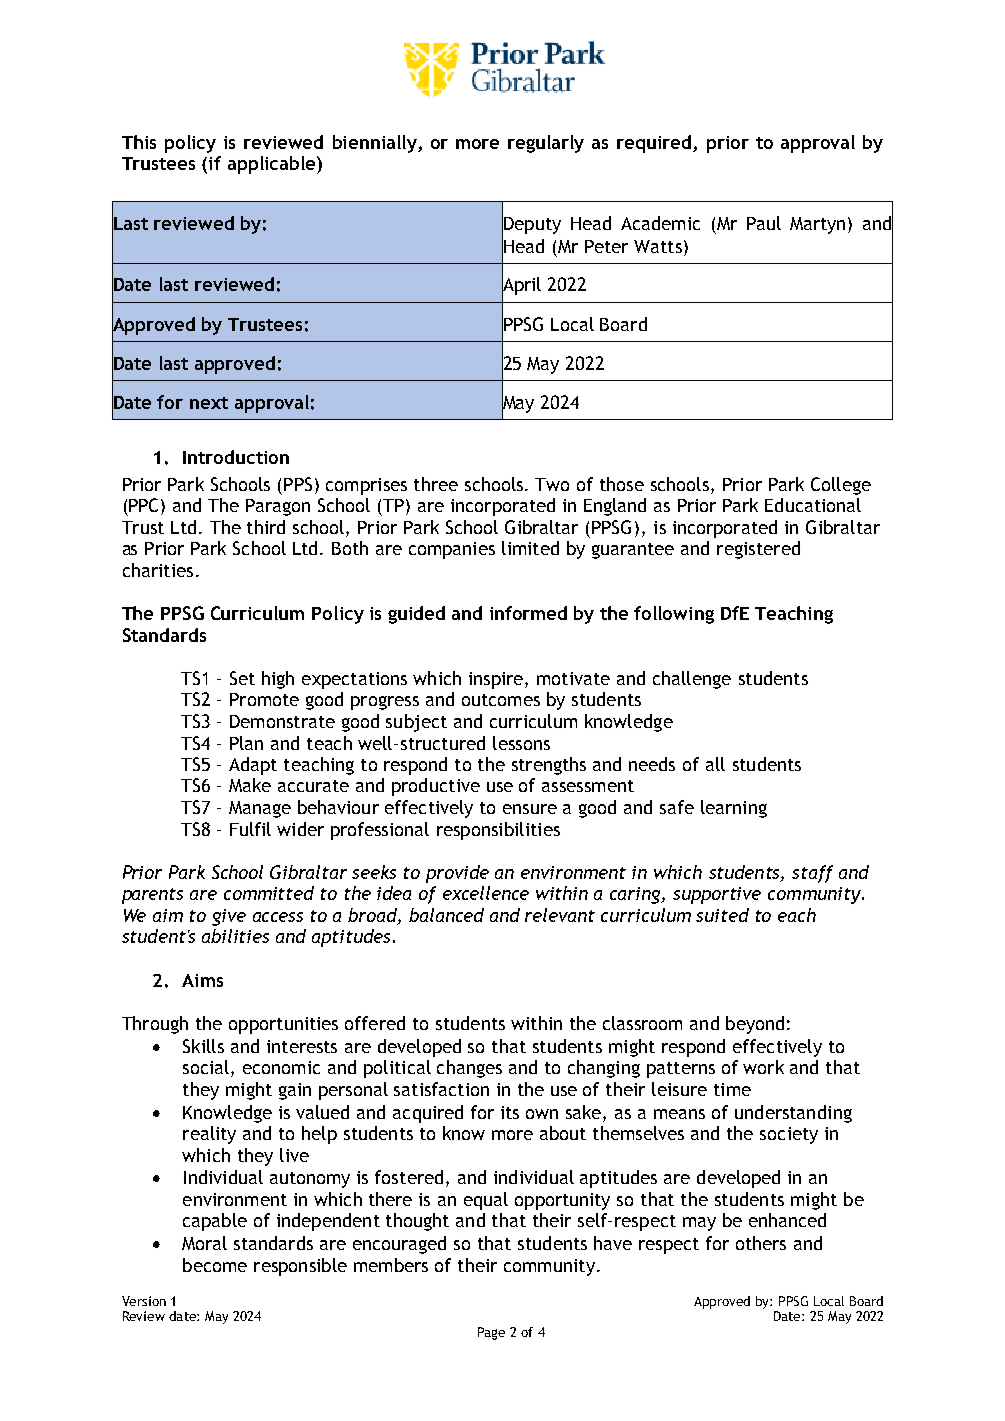  I want to click on Page, so click(491, 1333).
